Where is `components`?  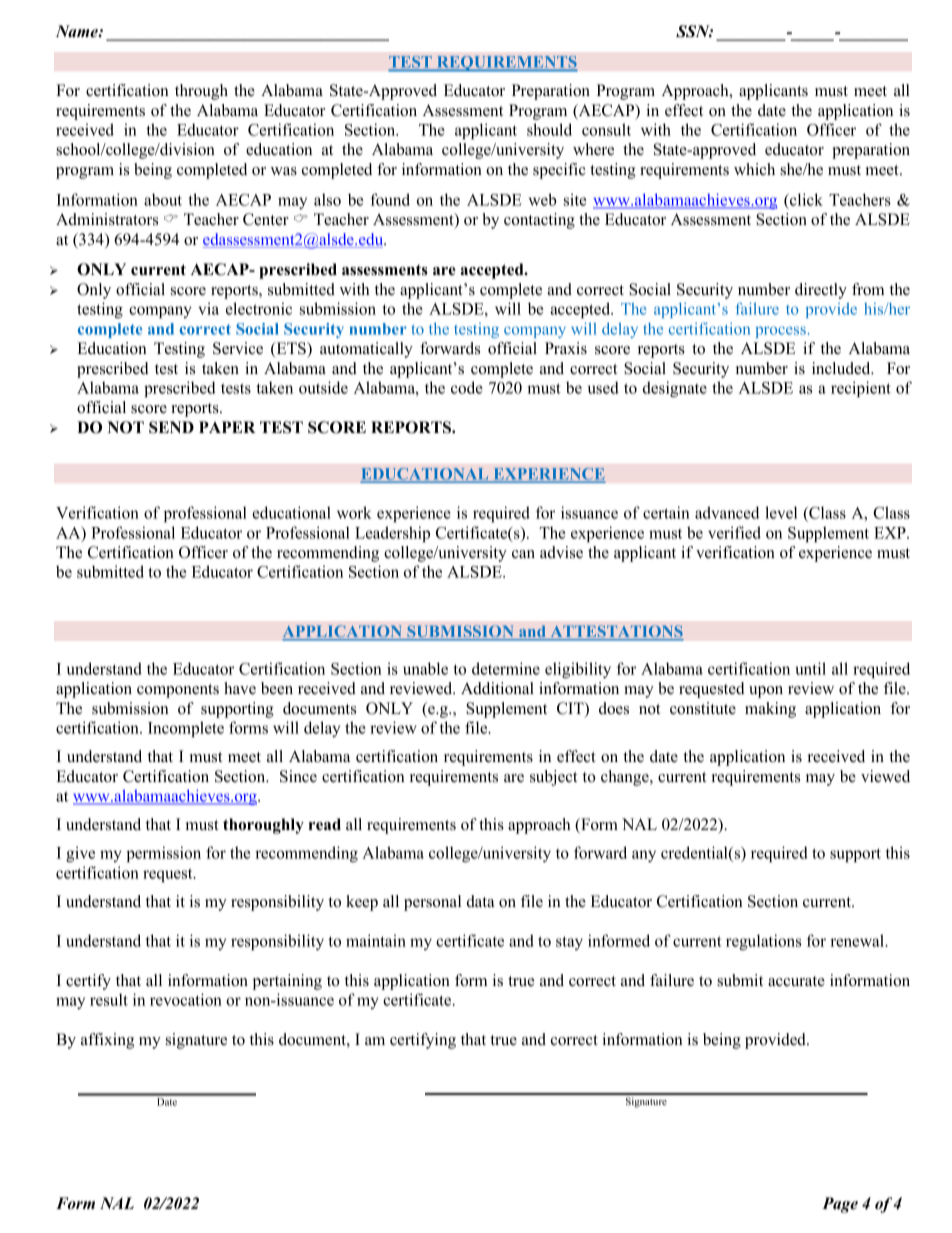
components is located at coordinates (178, 691).
